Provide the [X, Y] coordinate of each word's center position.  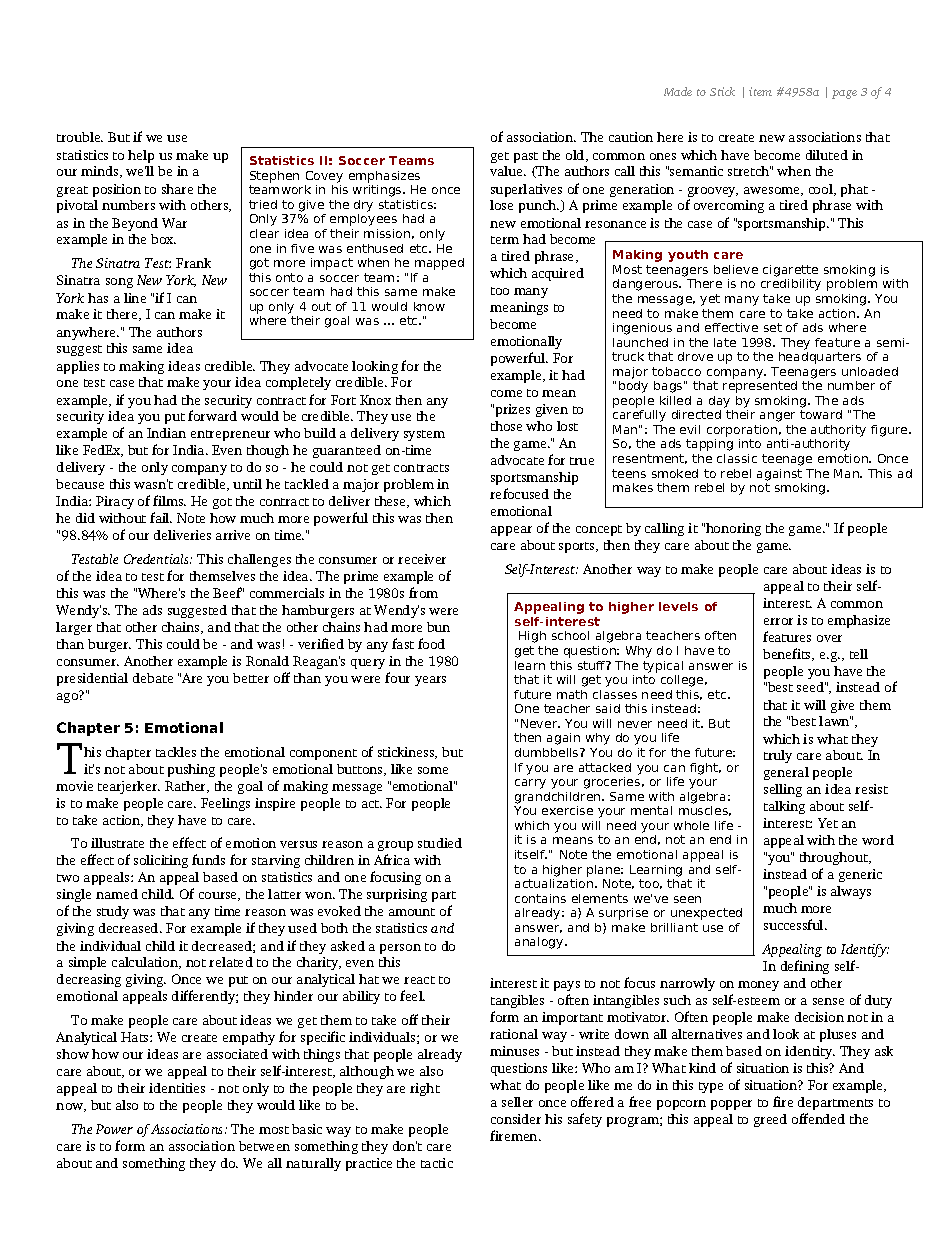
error [778, 621]
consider [516, 1119]
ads [152, 610]
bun [438, 627]
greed [770, 1120]
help [141, 156]
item [760, 91]
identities [177, 1088]
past [526, 157]
